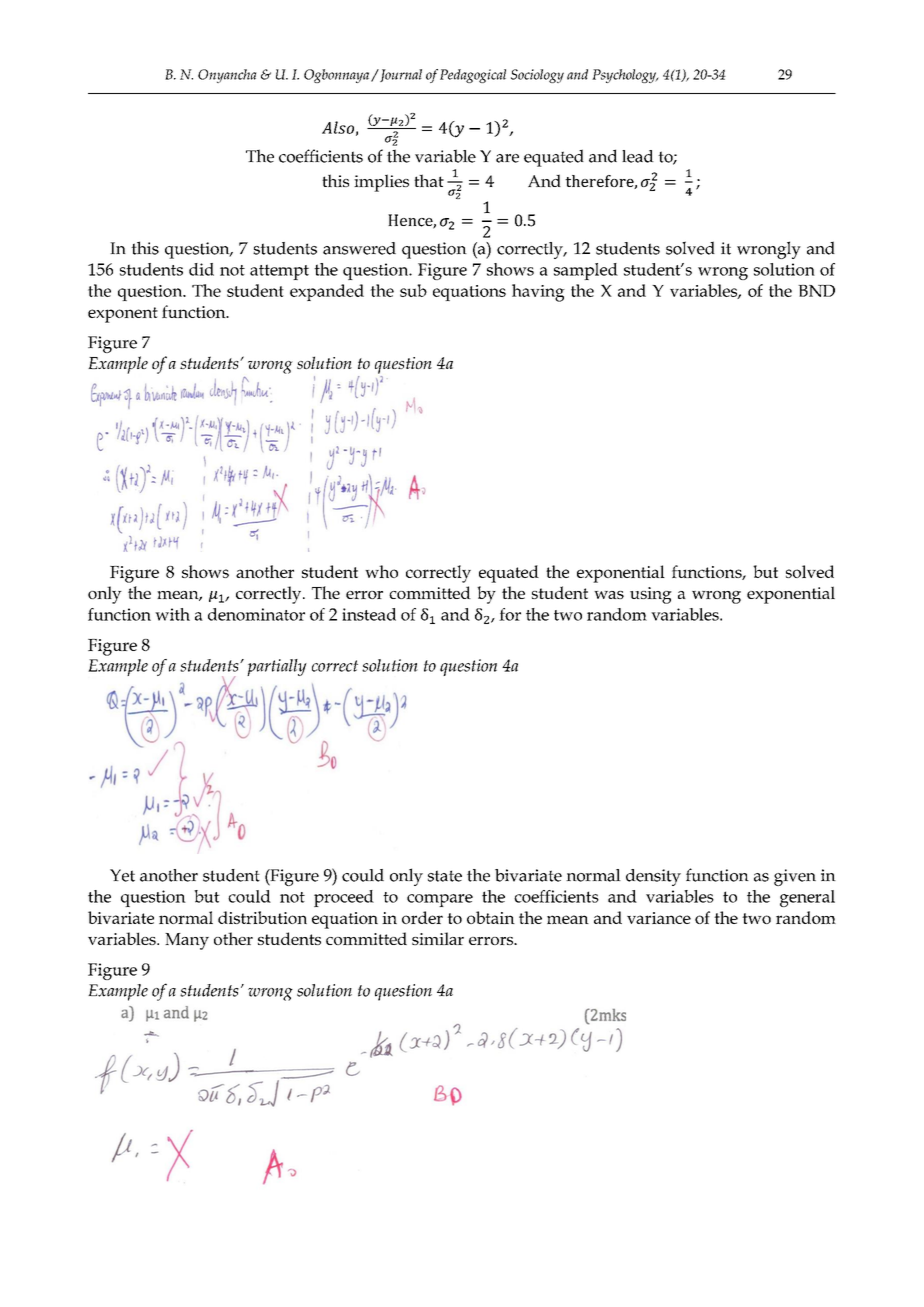 This screenshot has height=1307, width=924. I want to click on with, so click(172, 614).
